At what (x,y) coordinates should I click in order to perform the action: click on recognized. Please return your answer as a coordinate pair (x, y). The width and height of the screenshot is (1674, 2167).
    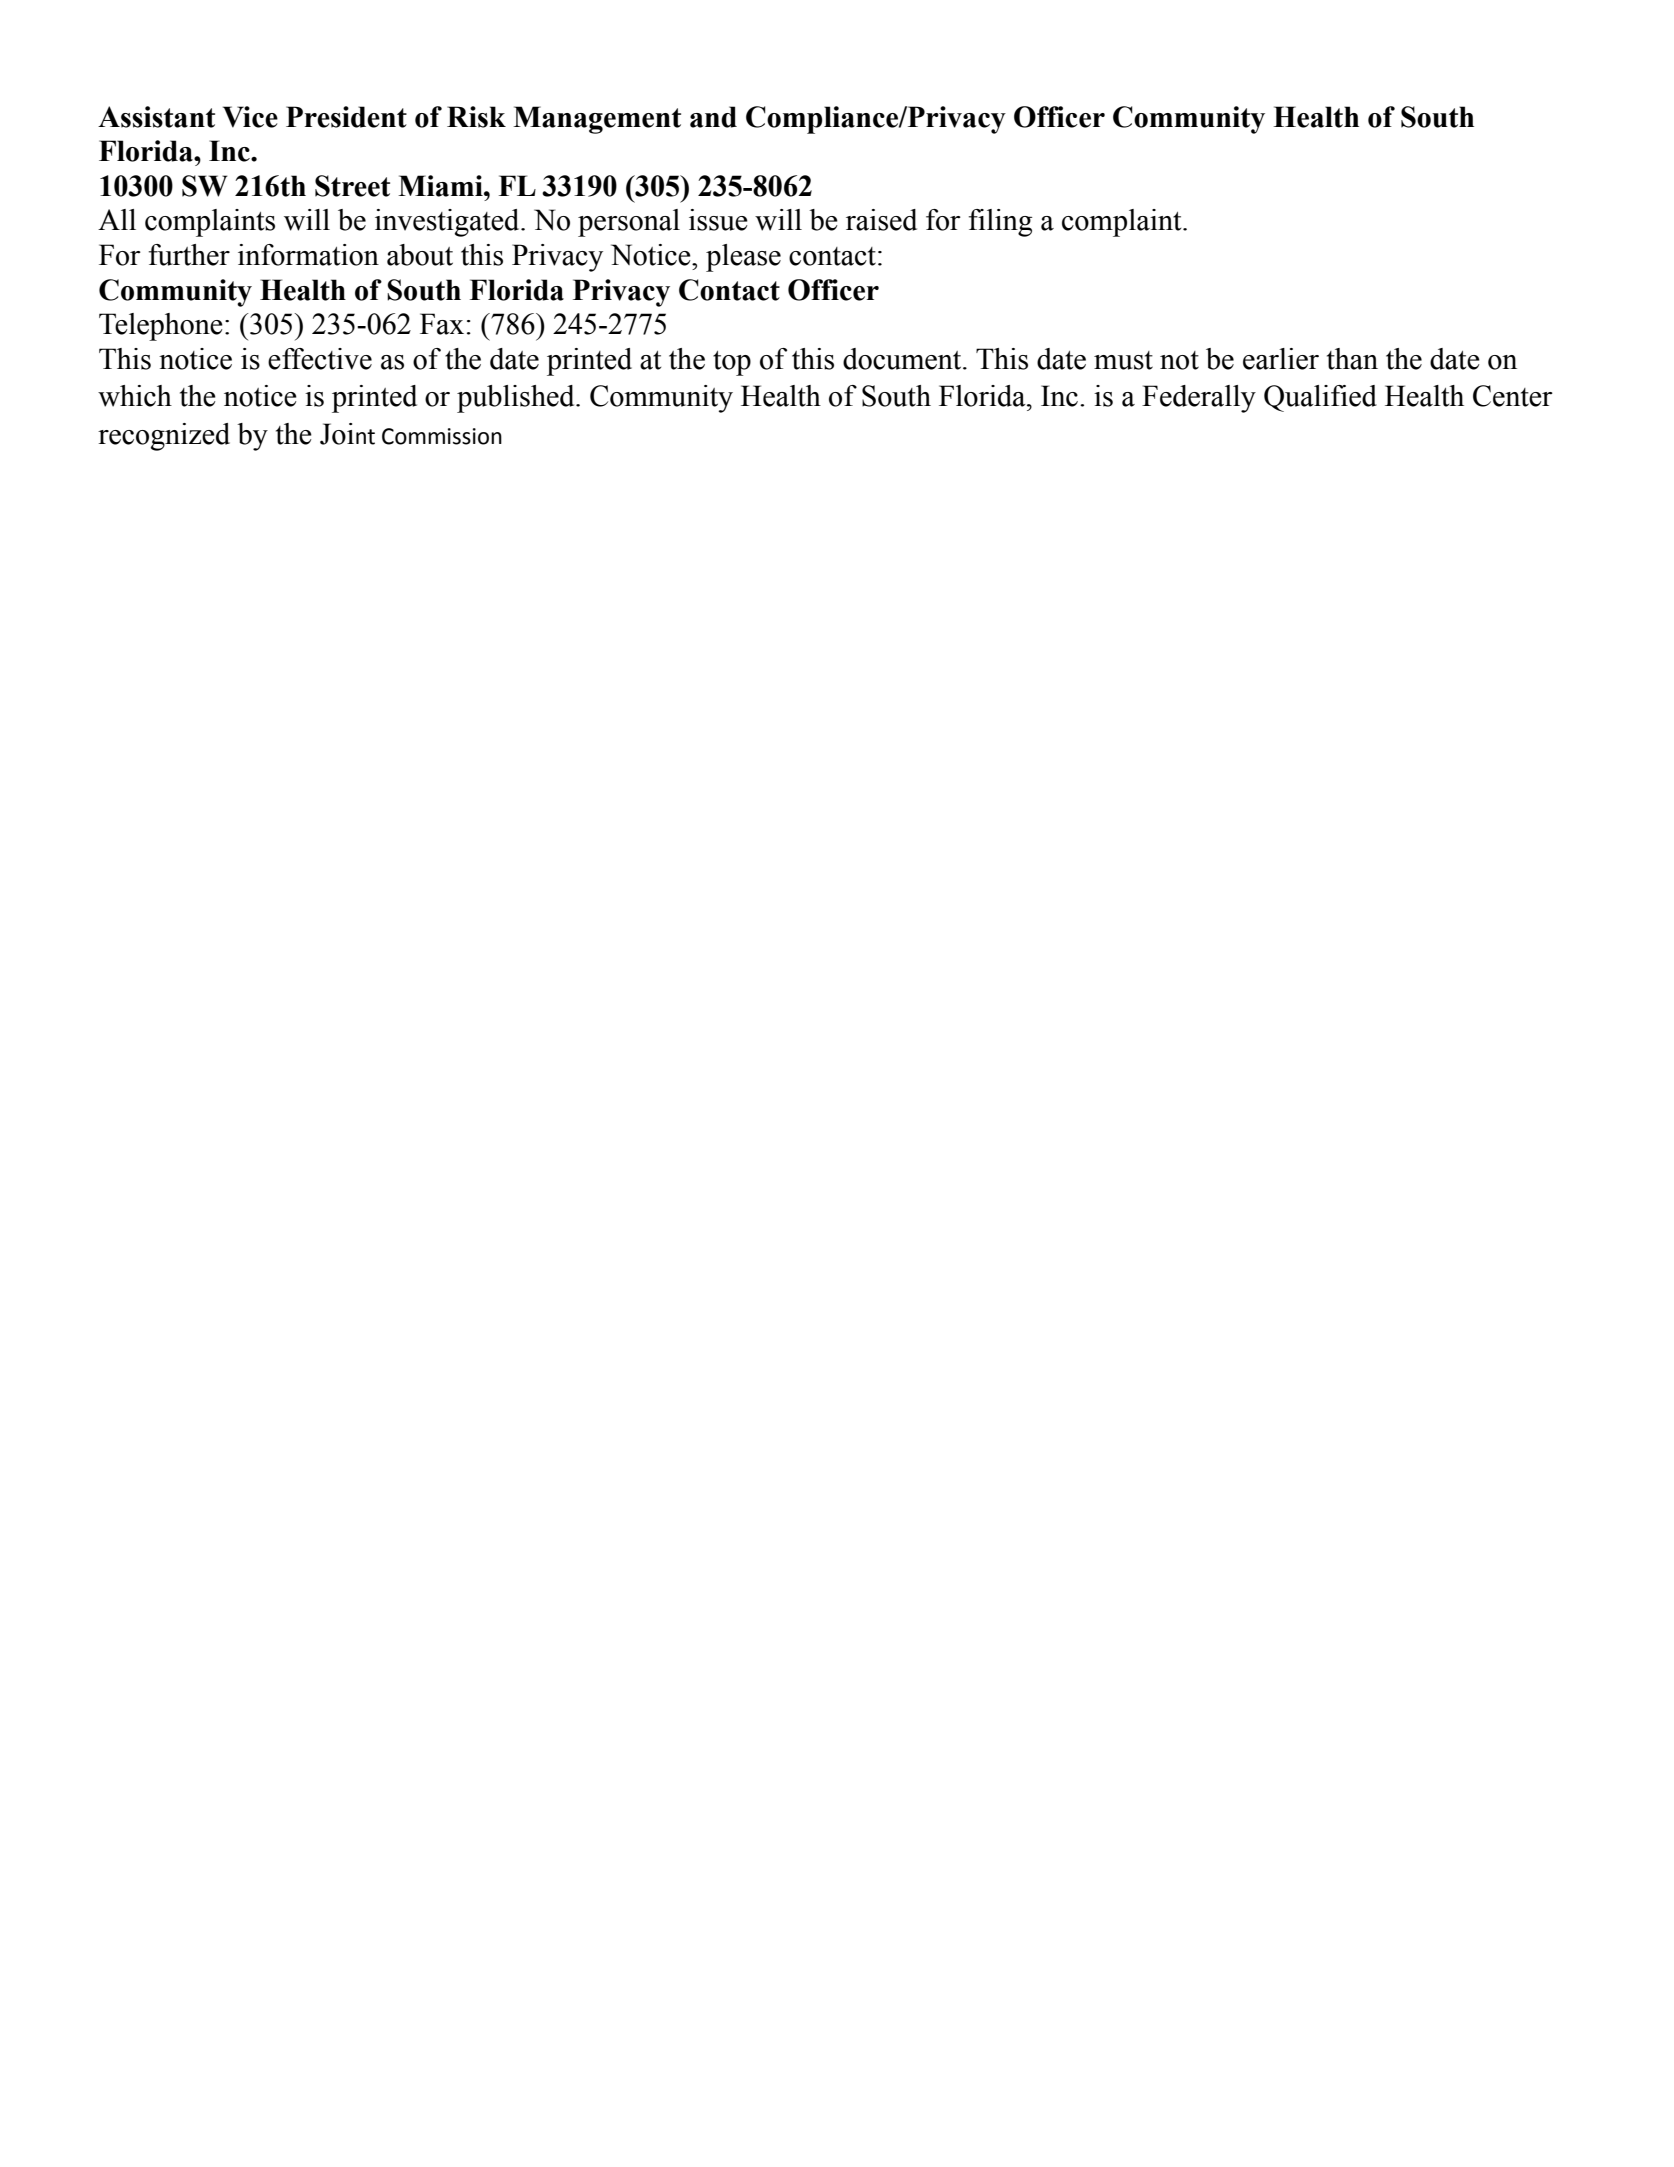
    Looking at the image, I should click on (164, 437).
